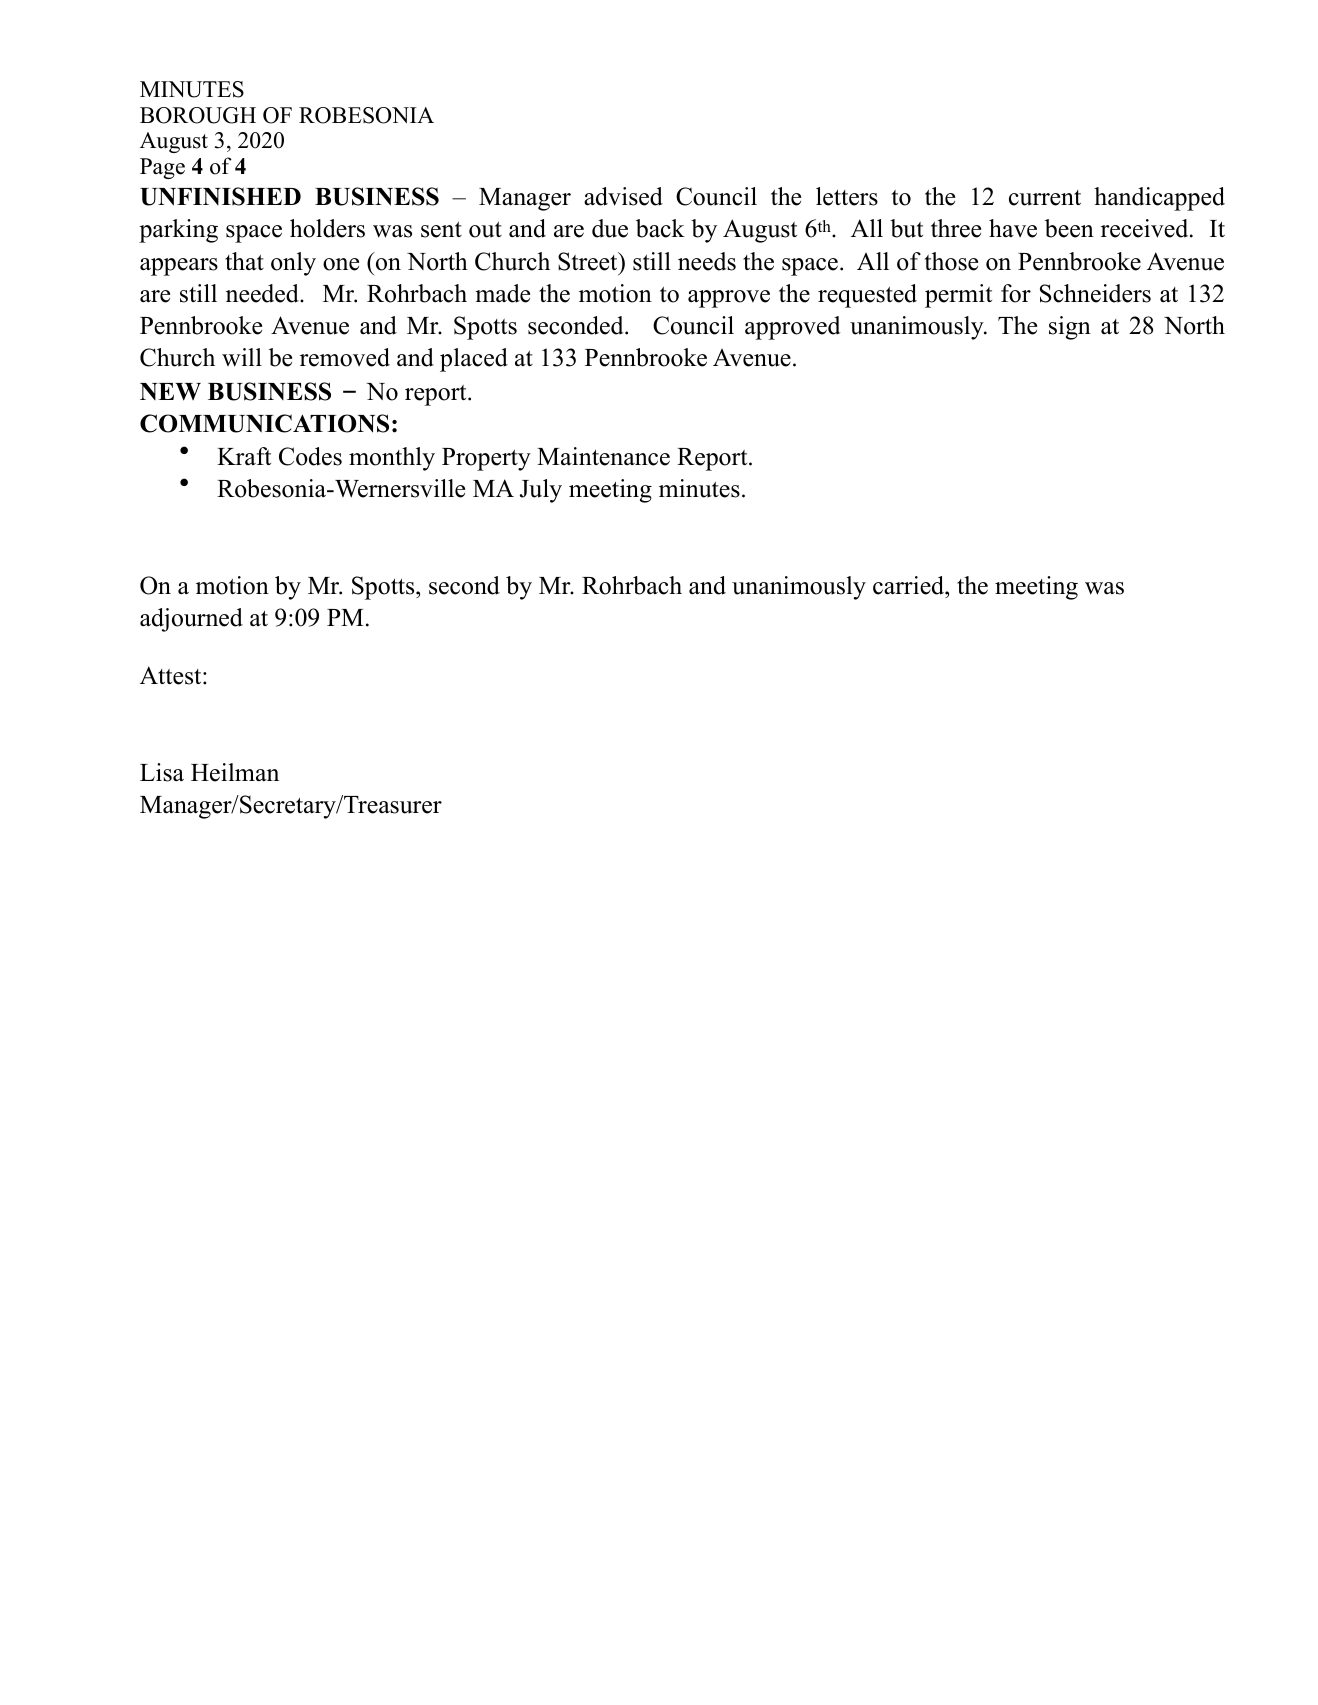  I want to click on only, so click(293, 264).
